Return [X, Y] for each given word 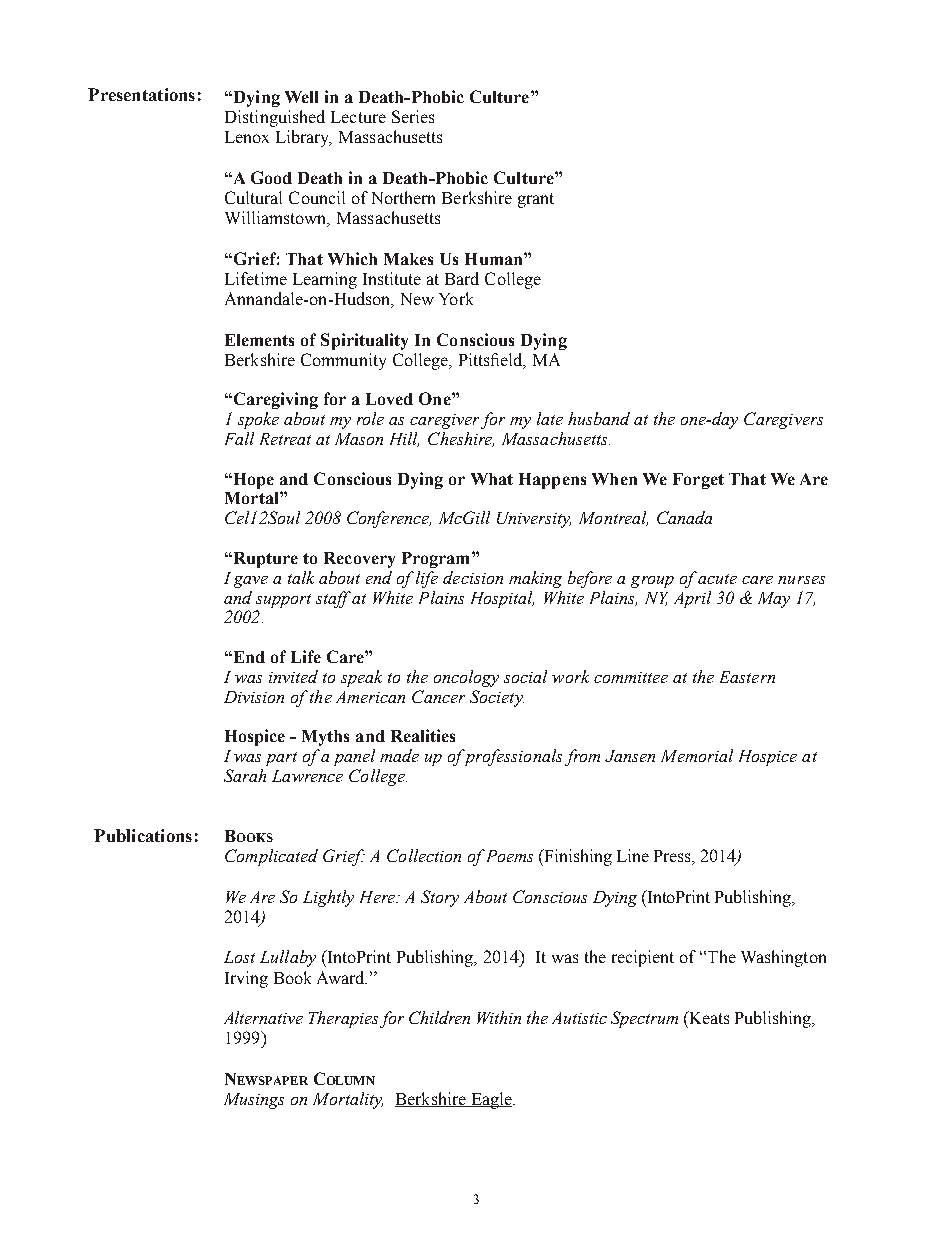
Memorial [697, 755]
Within [499, 1017]
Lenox [247, 137]
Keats [708, 1017]
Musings [254, 1101]
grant [536, 200]
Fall [239, 438]
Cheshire [461, 439]
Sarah [245, 775]
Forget [698, 481]
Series [413, 116]
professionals [512, 757]
